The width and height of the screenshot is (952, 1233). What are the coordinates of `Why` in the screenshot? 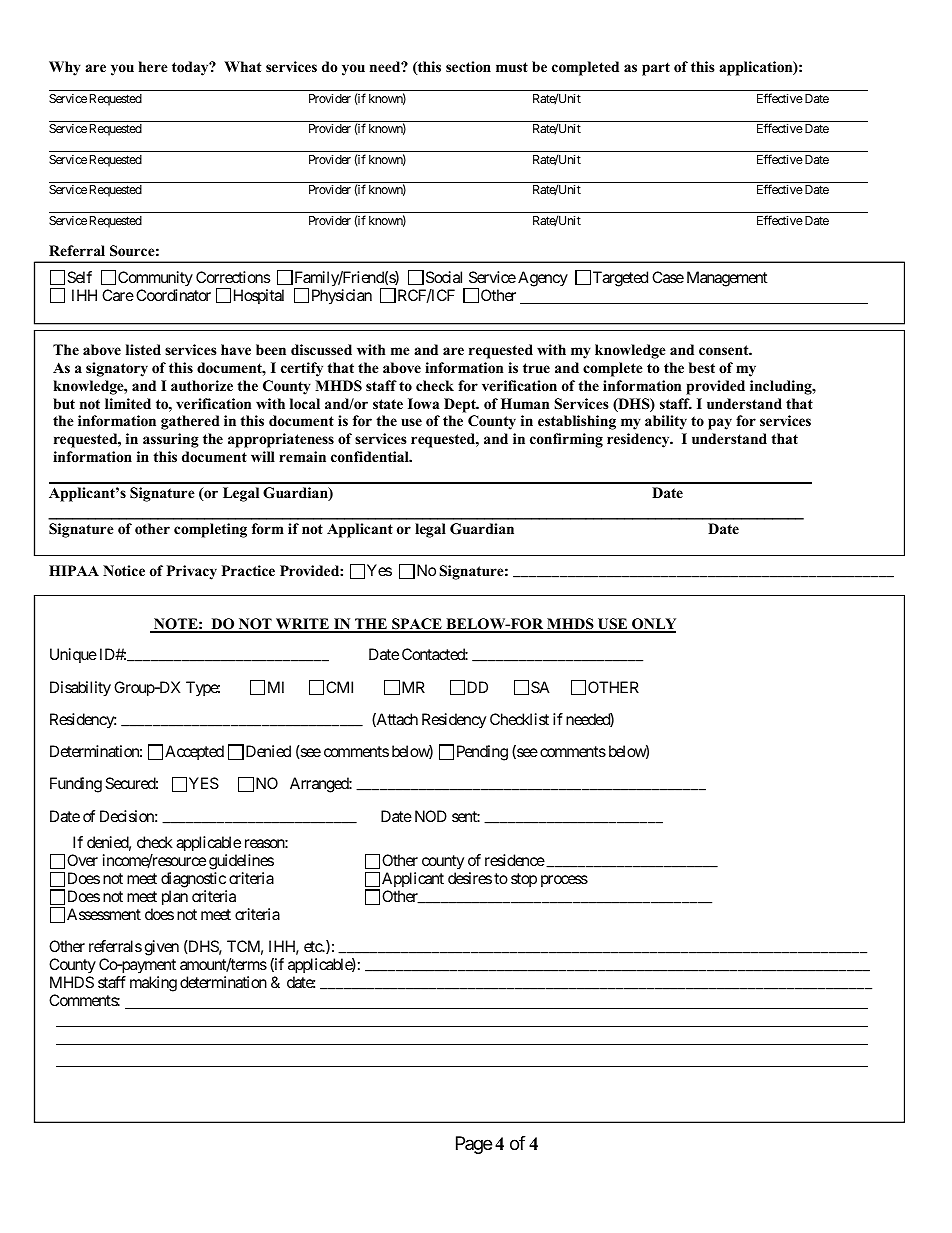 It's located at (65, 68).
